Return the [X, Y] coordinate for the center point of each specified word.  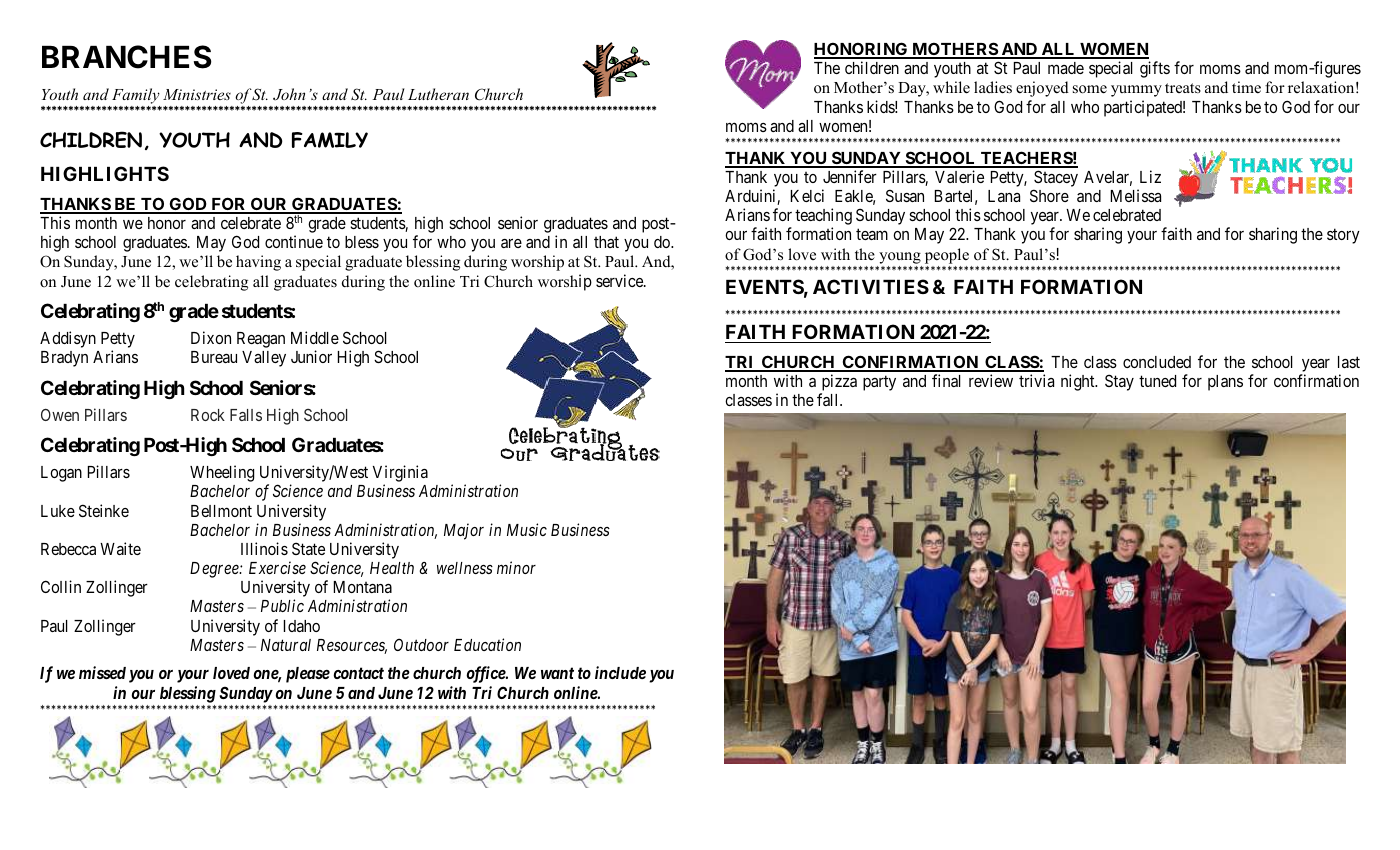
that [606, 242]
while [951, 87]
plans [1225, 383]
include [620, 672]
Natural [286, 645]
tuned [1157, 381]
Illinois [264, 548]
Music [527, 529]
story [1343, 236]
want [557, 673]
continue [294, 241]
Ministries [197, 94]
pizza [838, 384]
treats [1183, 88]
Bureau [214, 357]
